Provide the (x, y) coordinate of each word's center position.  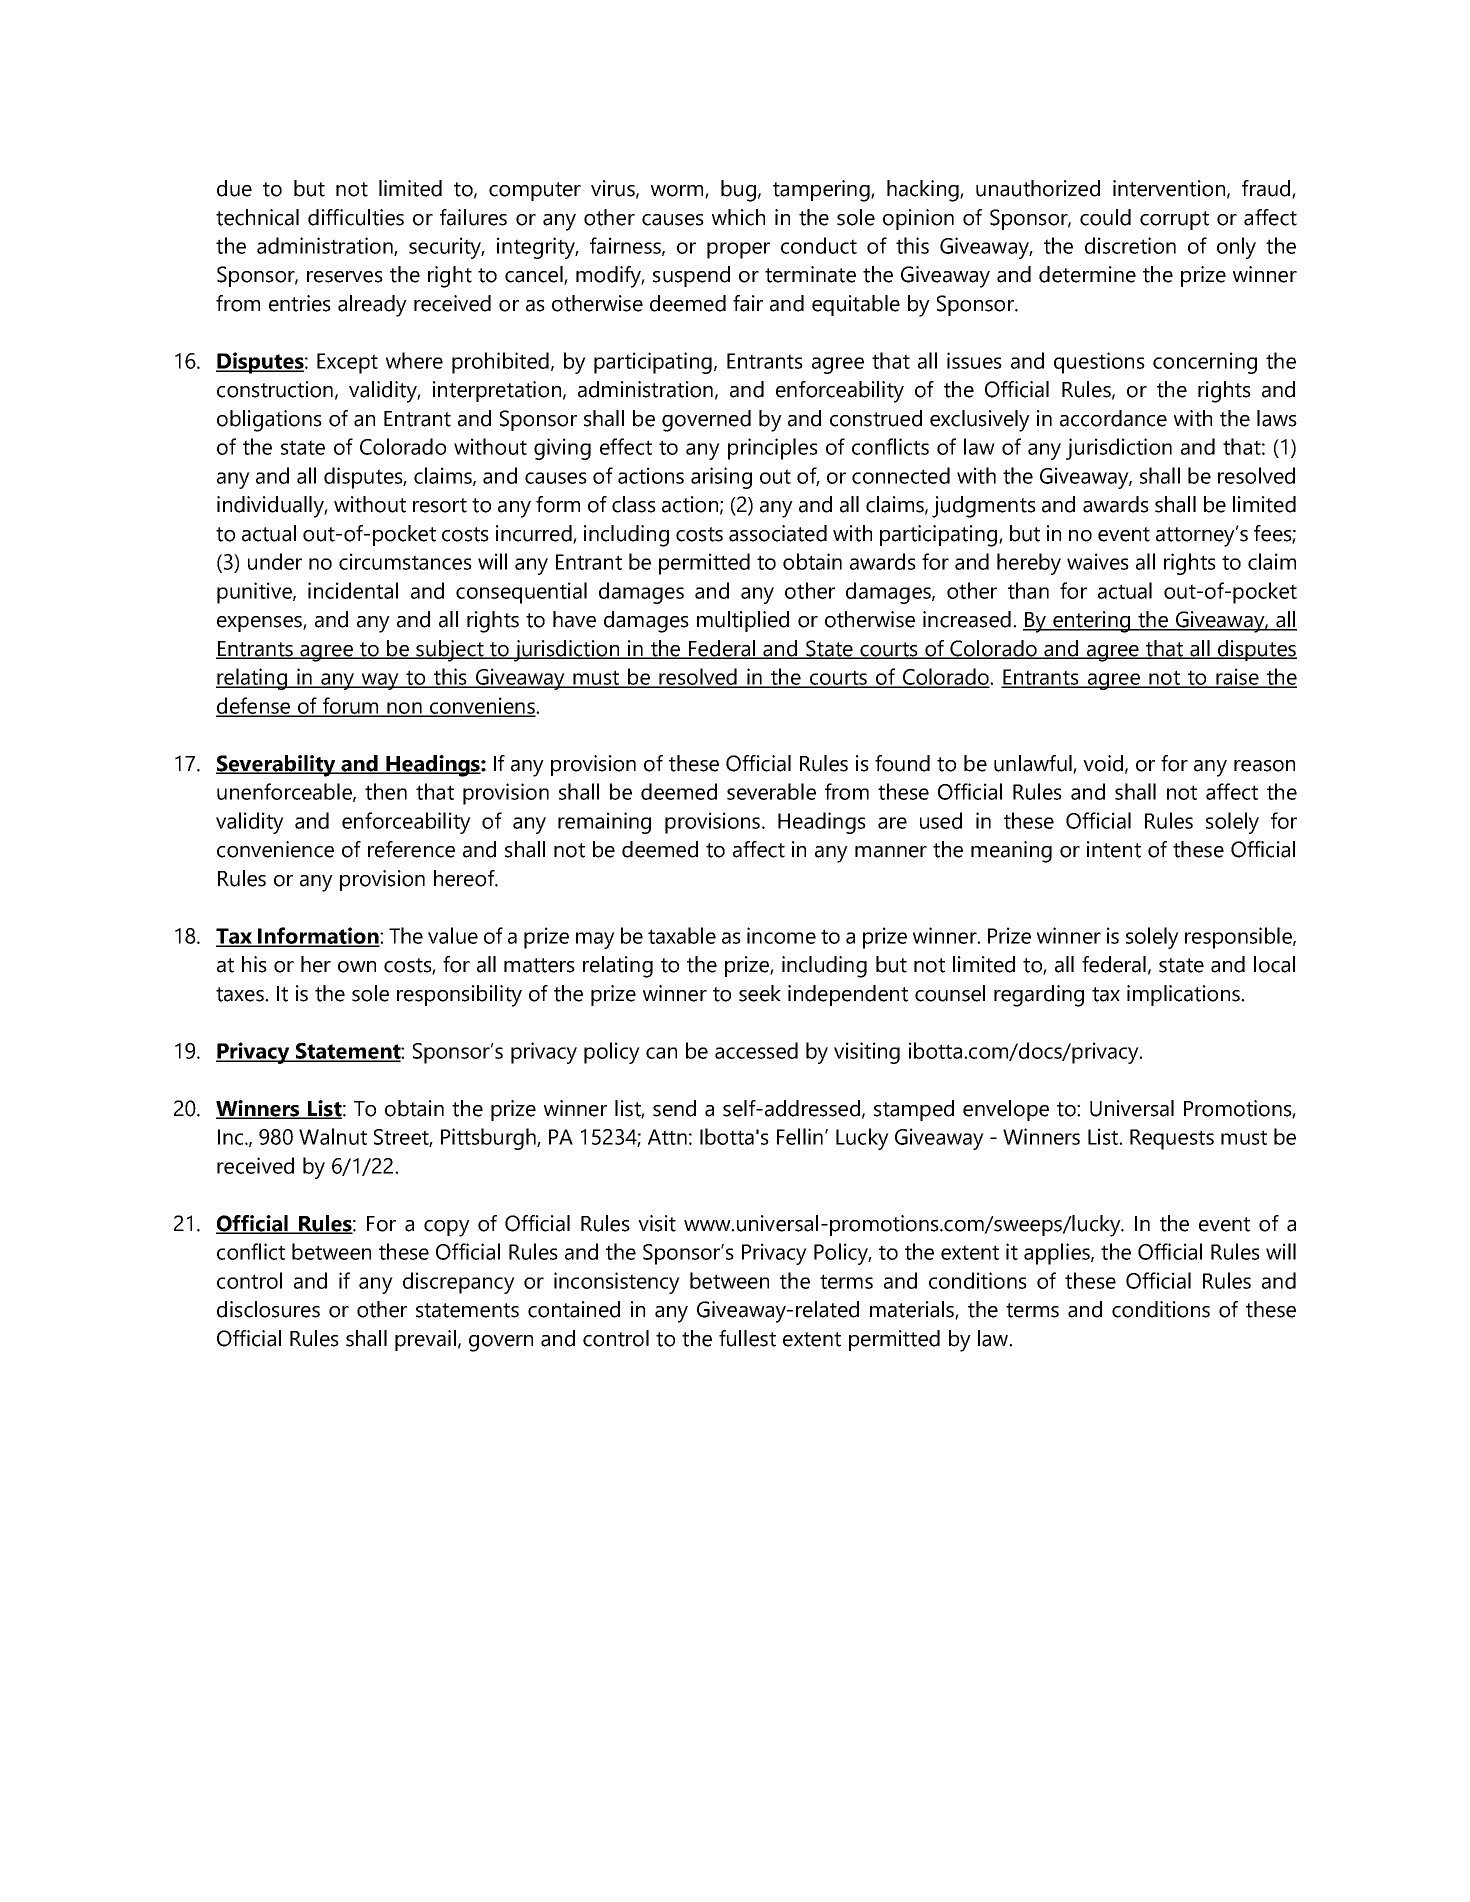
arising (721, 478)
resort (440, 505)
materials (913, 1310)
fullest (747, 1338)
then (386, 791)
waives (1098, 561)
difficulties (356, 217)
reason (1264, 766)
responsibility (459, 996)
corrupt (1174, 220)
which (738, 217)
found (902, 763)
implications (1184, 995)
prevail (425, 1340)
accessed (756, 1050)
